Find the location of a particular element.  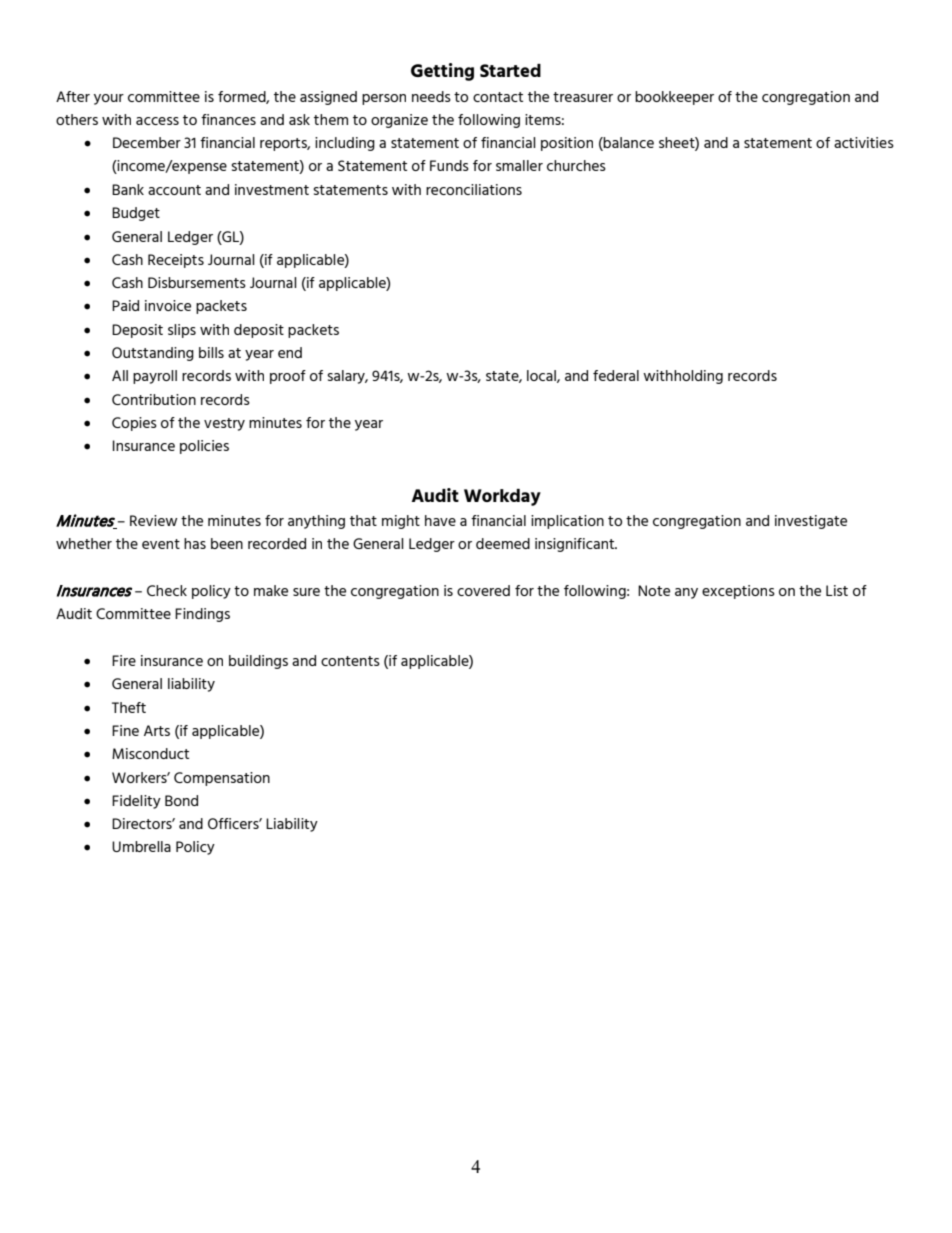

contact is located at coordinates (498, 97).
